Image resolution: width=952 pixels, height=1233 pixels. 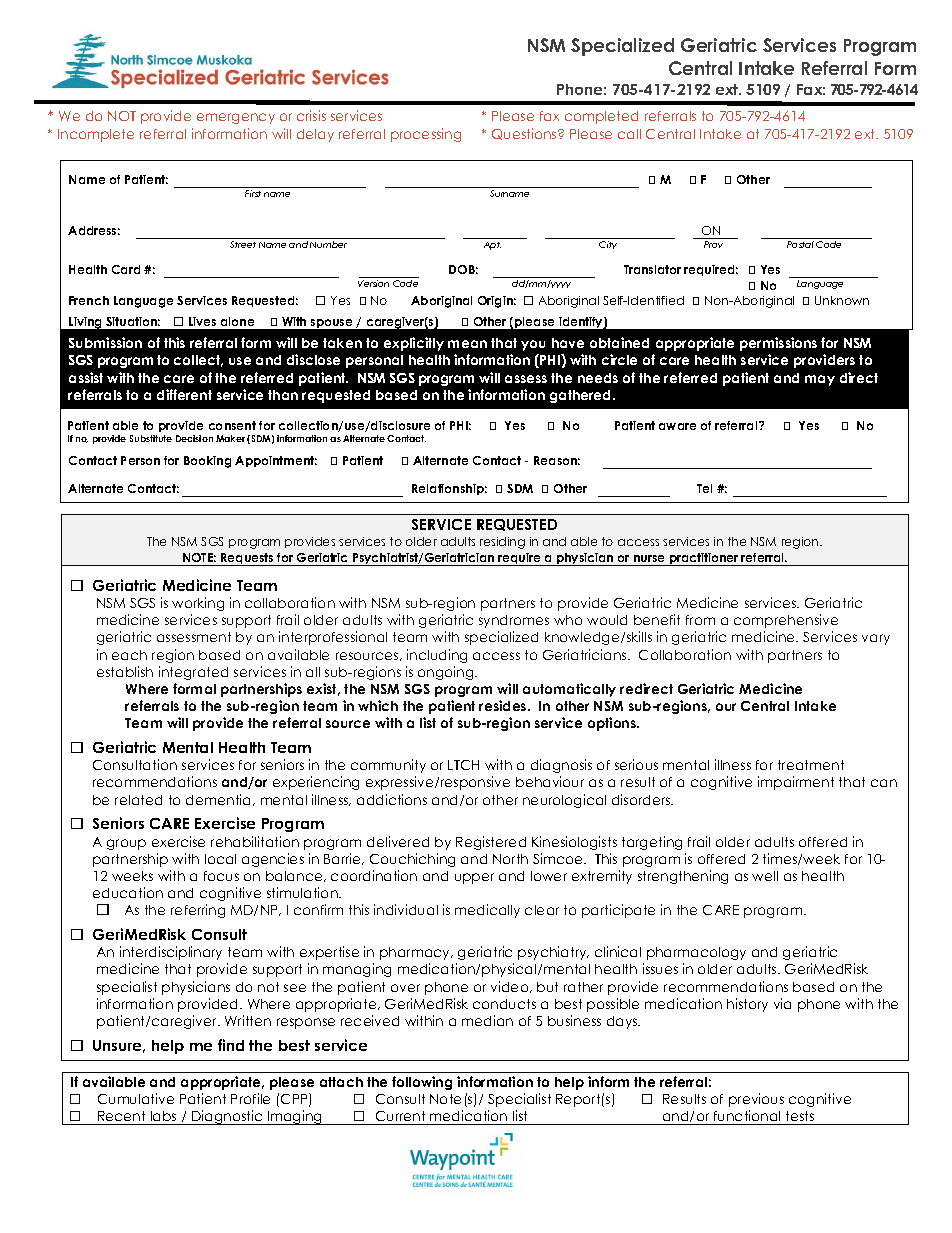 What do you see at coordinates (800, 244) in the page?
I see `Postal` at bounding box center [800, 244].
